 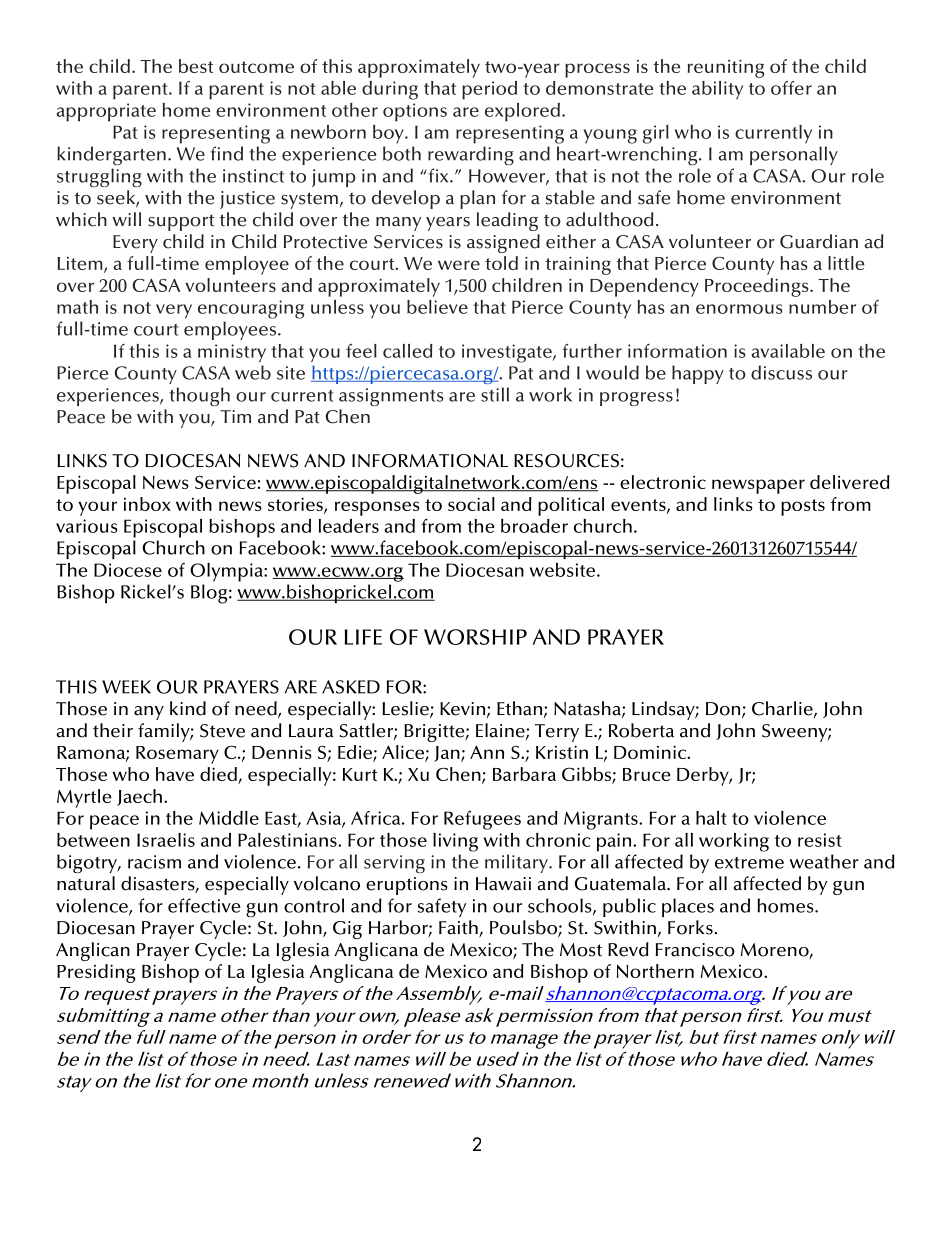 I want to click on effective, so click(x=204, y=905).
